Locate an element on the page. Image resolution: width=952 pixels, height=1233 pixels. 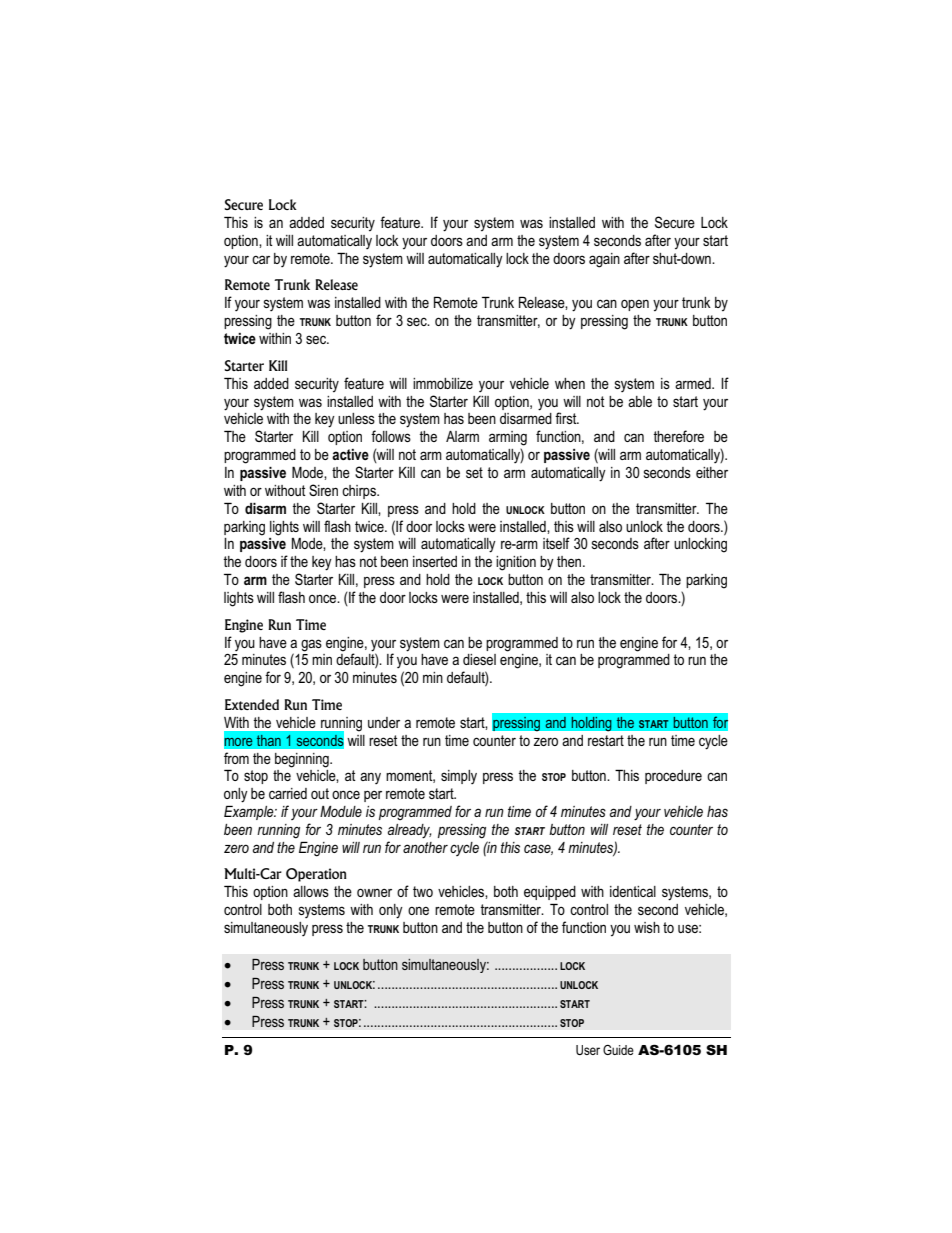
allows is located at coordinates (311, 891).
